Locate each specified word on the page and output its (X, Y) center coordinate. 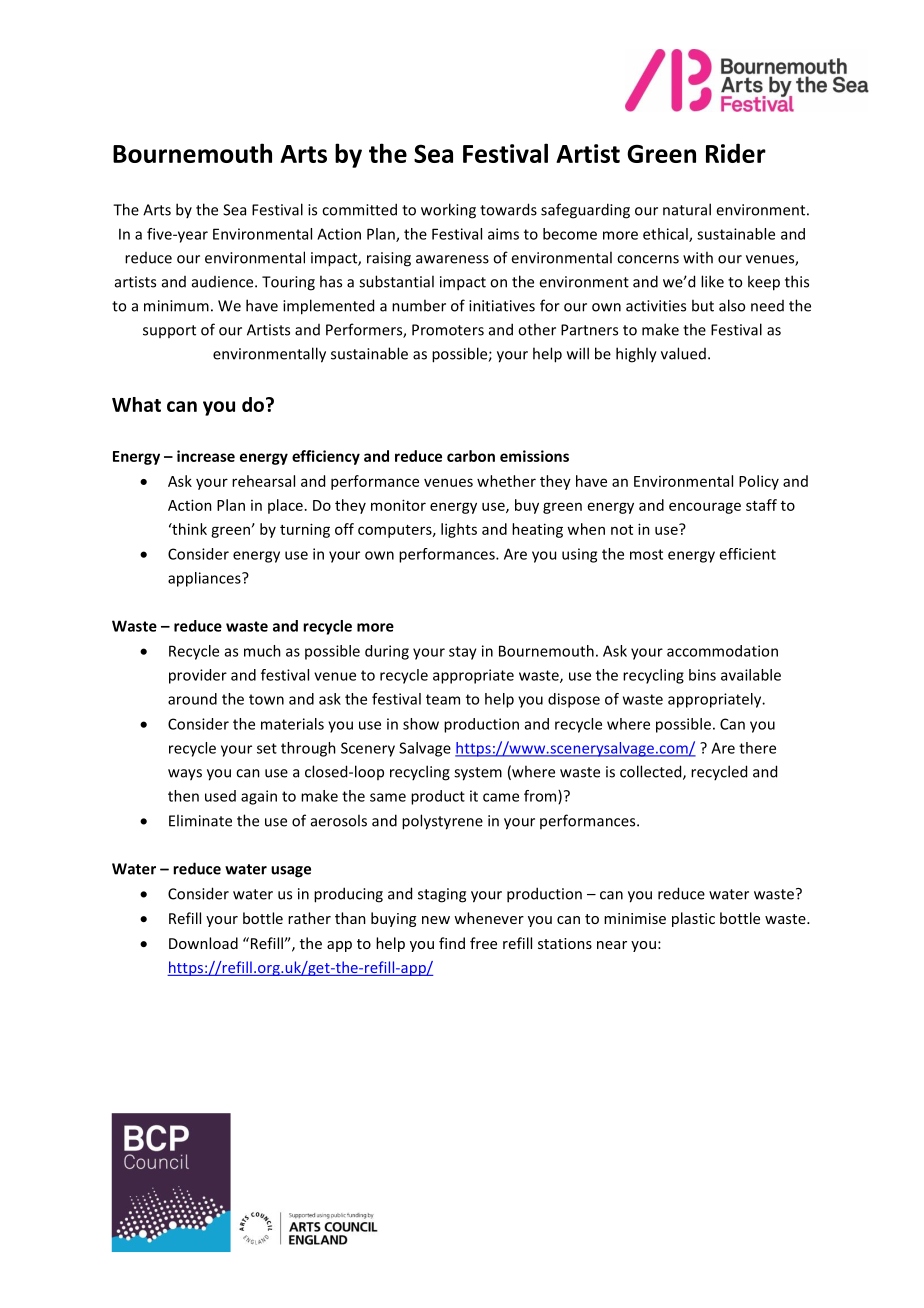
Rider (736, 153)
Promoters (448, 330)
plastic (693, 919)
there (757, 748)
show (421, 724)
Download (203, 943)
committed (359, 209)
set (267, 748)
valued (683, 353)
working (448, 211)
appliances (205, 579)
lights (459, 530)
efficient (747, 554)
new (436, 920)
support (169, 331)
